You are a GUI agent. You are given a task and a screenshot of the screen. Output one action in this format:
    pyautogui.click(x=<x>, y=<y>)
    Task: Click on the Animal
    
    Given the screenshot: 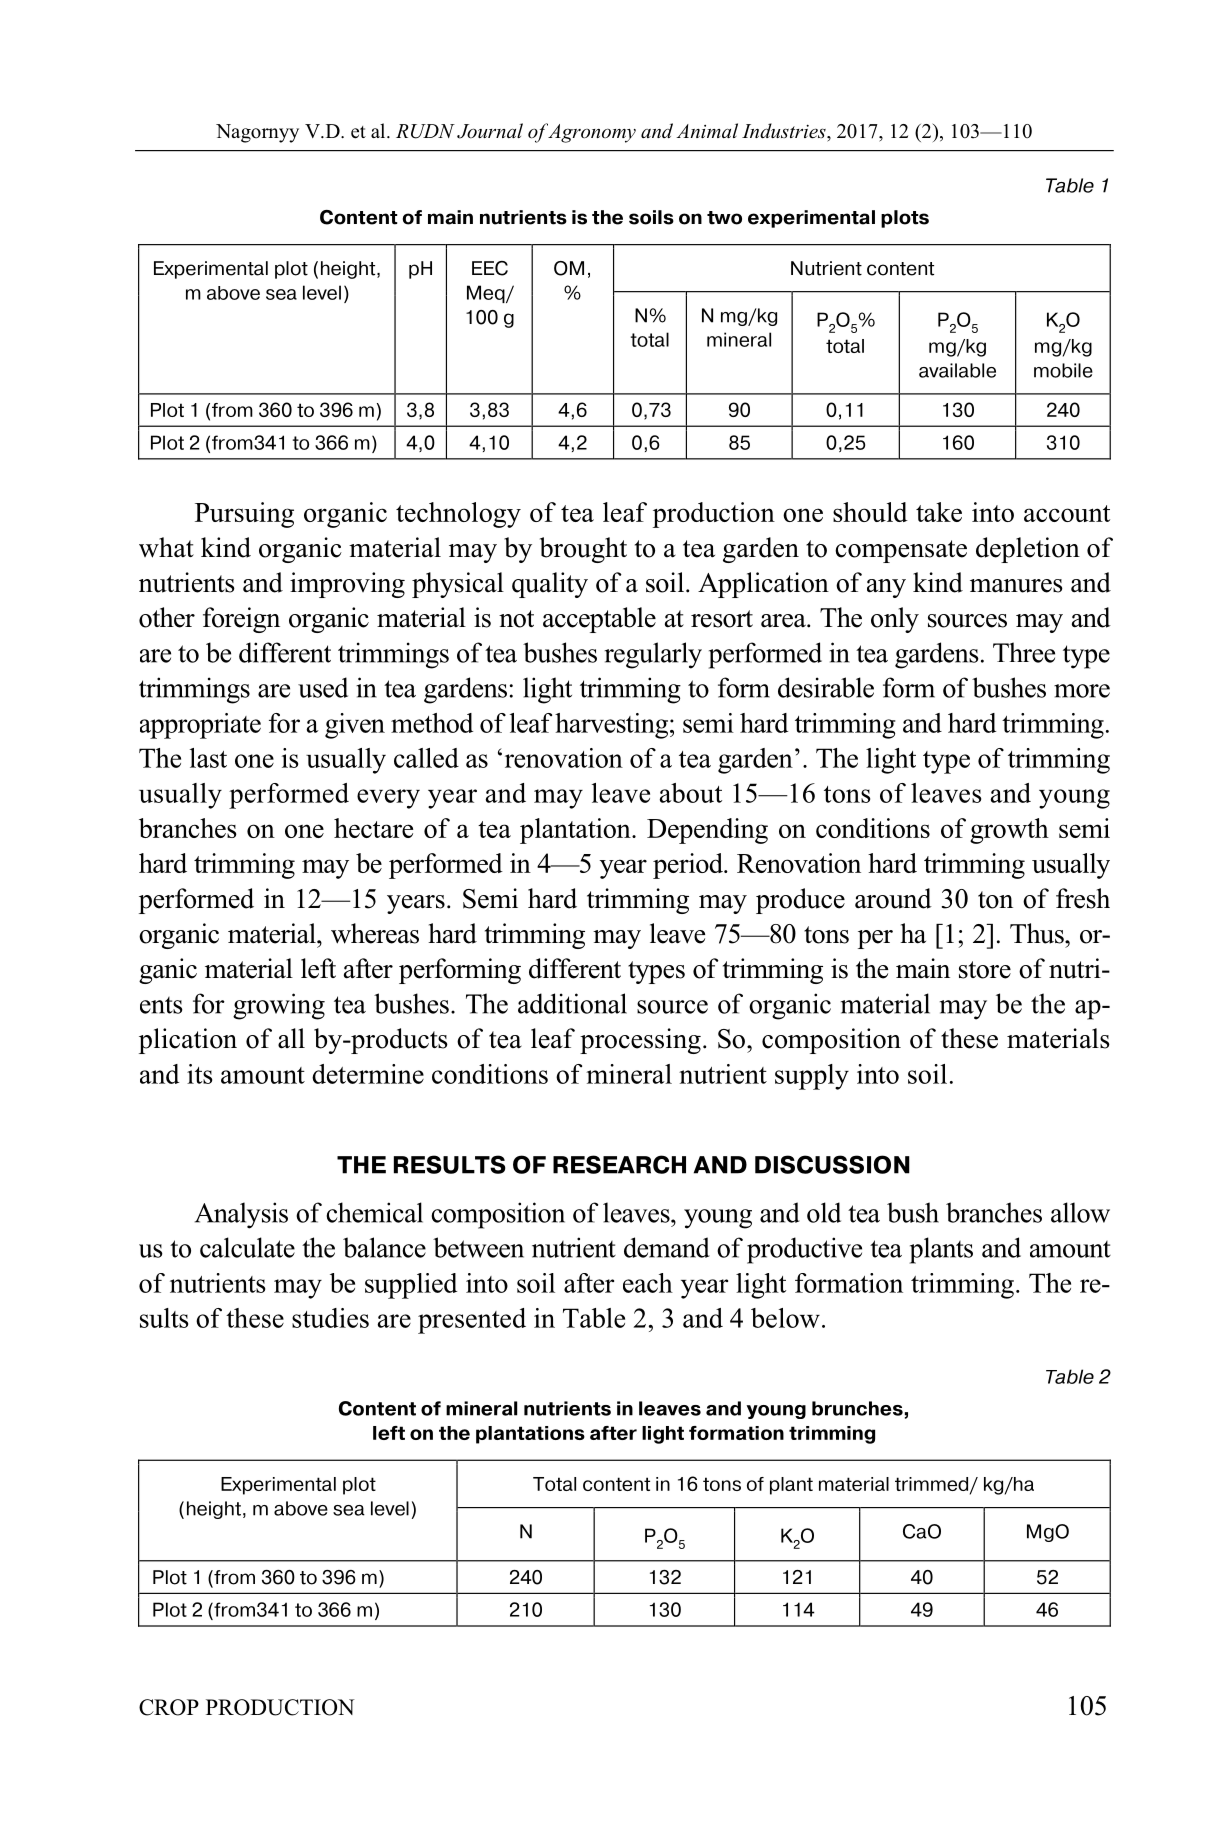 What is the action you would take?
    pyautogui.click(x=707, y=130)
